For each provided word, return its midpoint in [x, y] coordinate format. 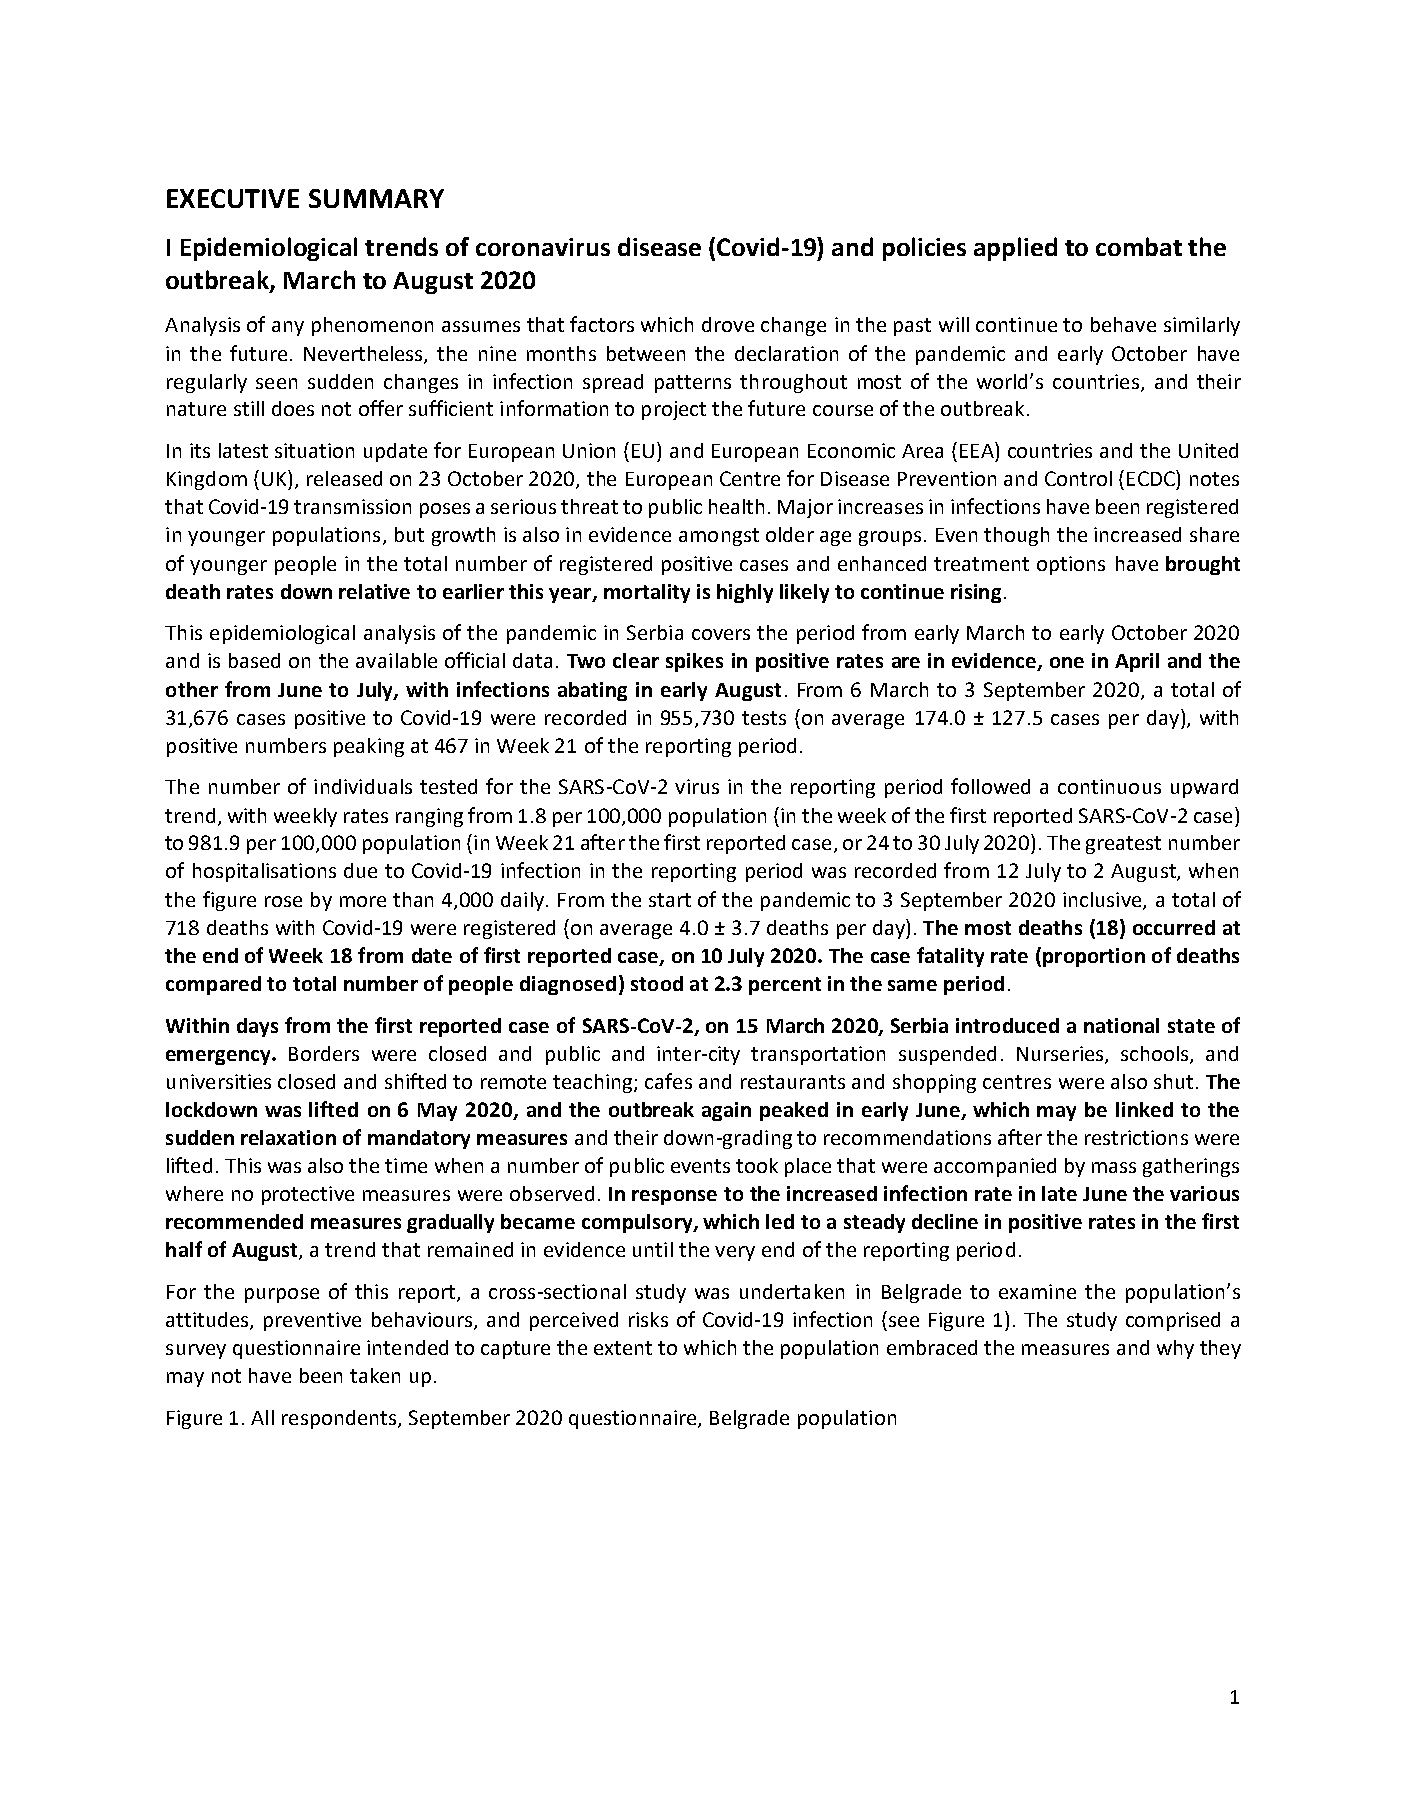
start [670, 900]
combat [1139, 246]
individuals [363, 786]
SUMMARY [376, 198]
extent [623, 1348]
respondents [340, 1419]
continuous [1109, 786]
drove [728, 324]
